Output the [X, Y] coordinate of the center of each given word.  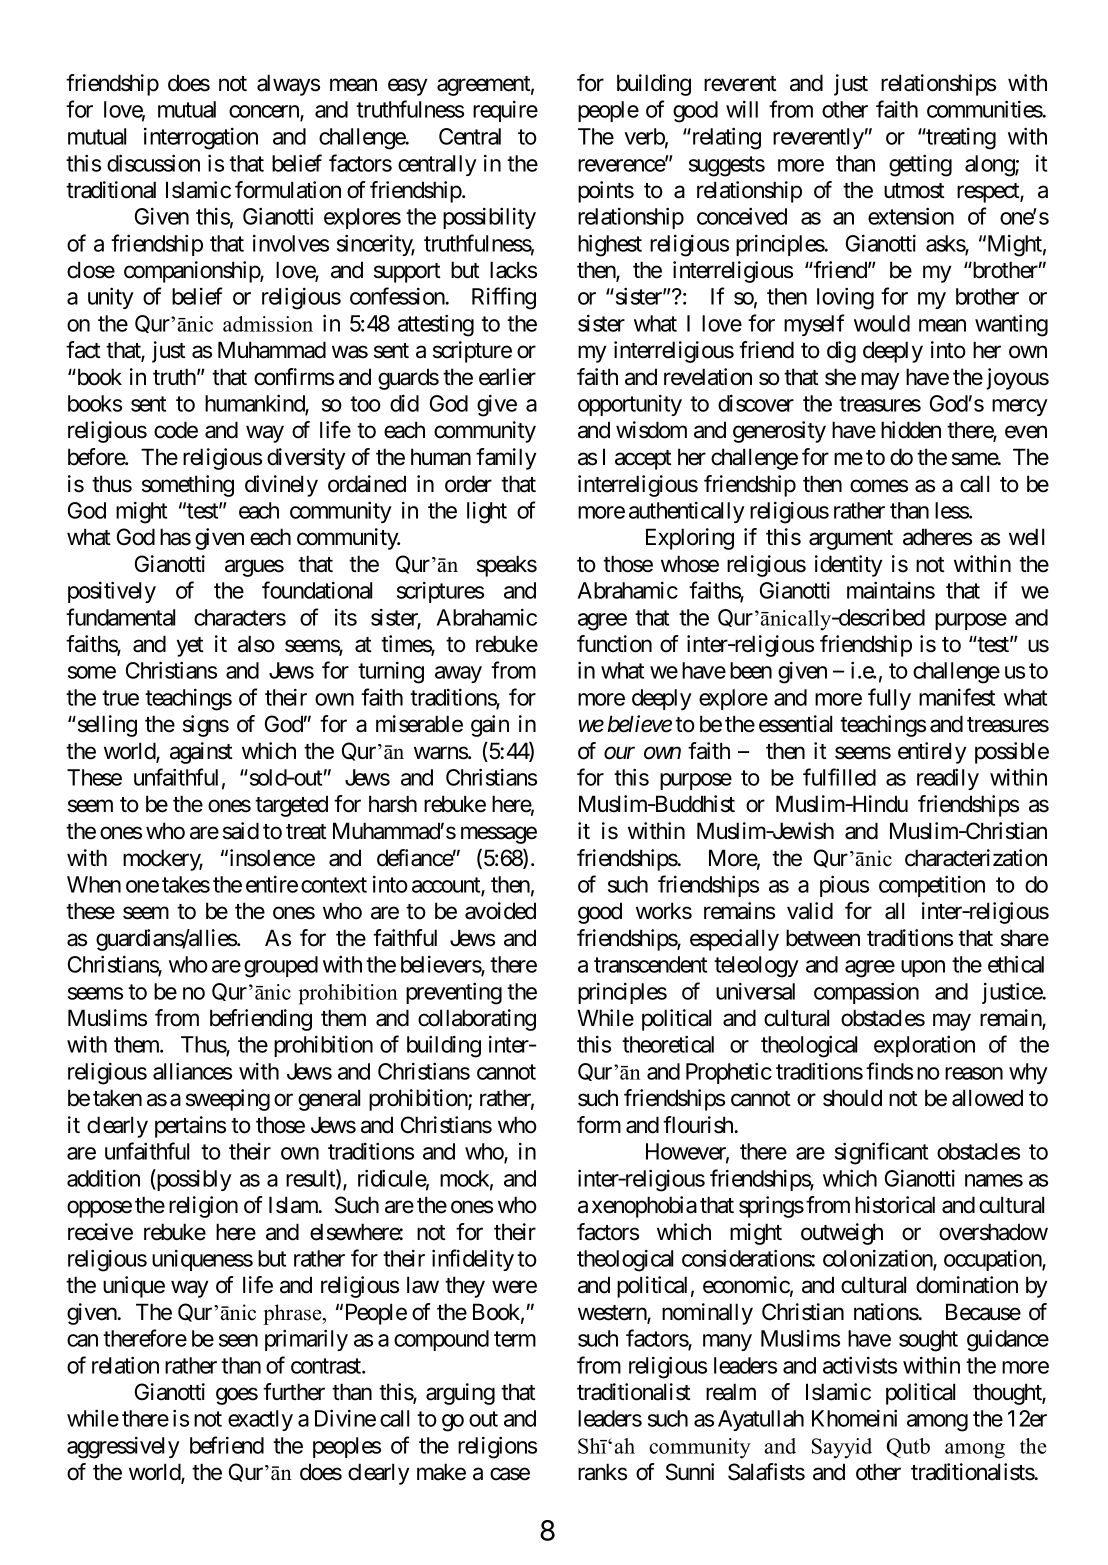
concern [265, 113]
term [515, 1339]
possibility [489, 218]
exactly [260, 1420]
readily [948, 779]
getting [920, 165]
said [241, 831]
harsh [393, 804]
